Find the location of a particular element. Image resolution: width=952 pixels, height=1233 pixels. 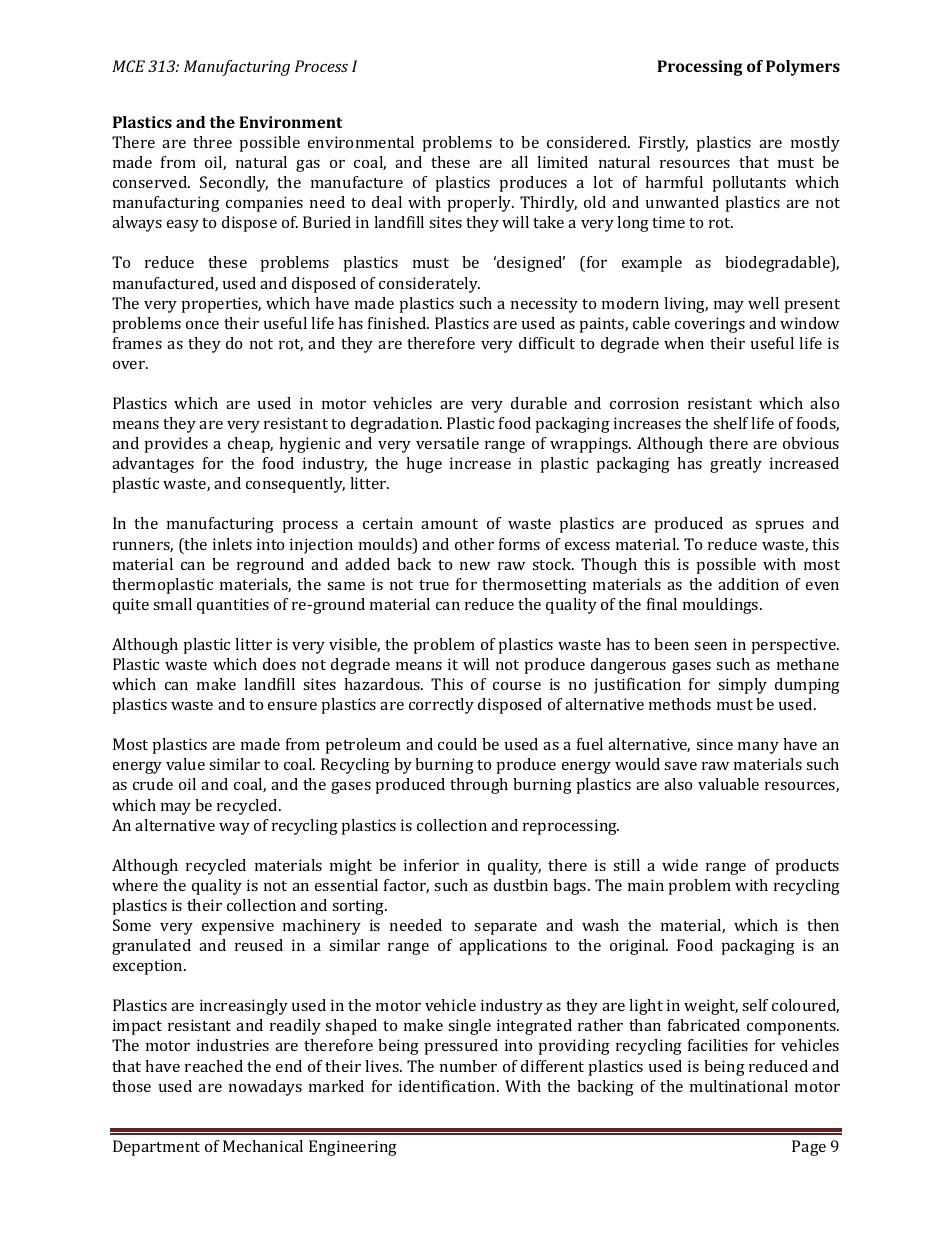

Polymers is located at coordinates (803, 68).
